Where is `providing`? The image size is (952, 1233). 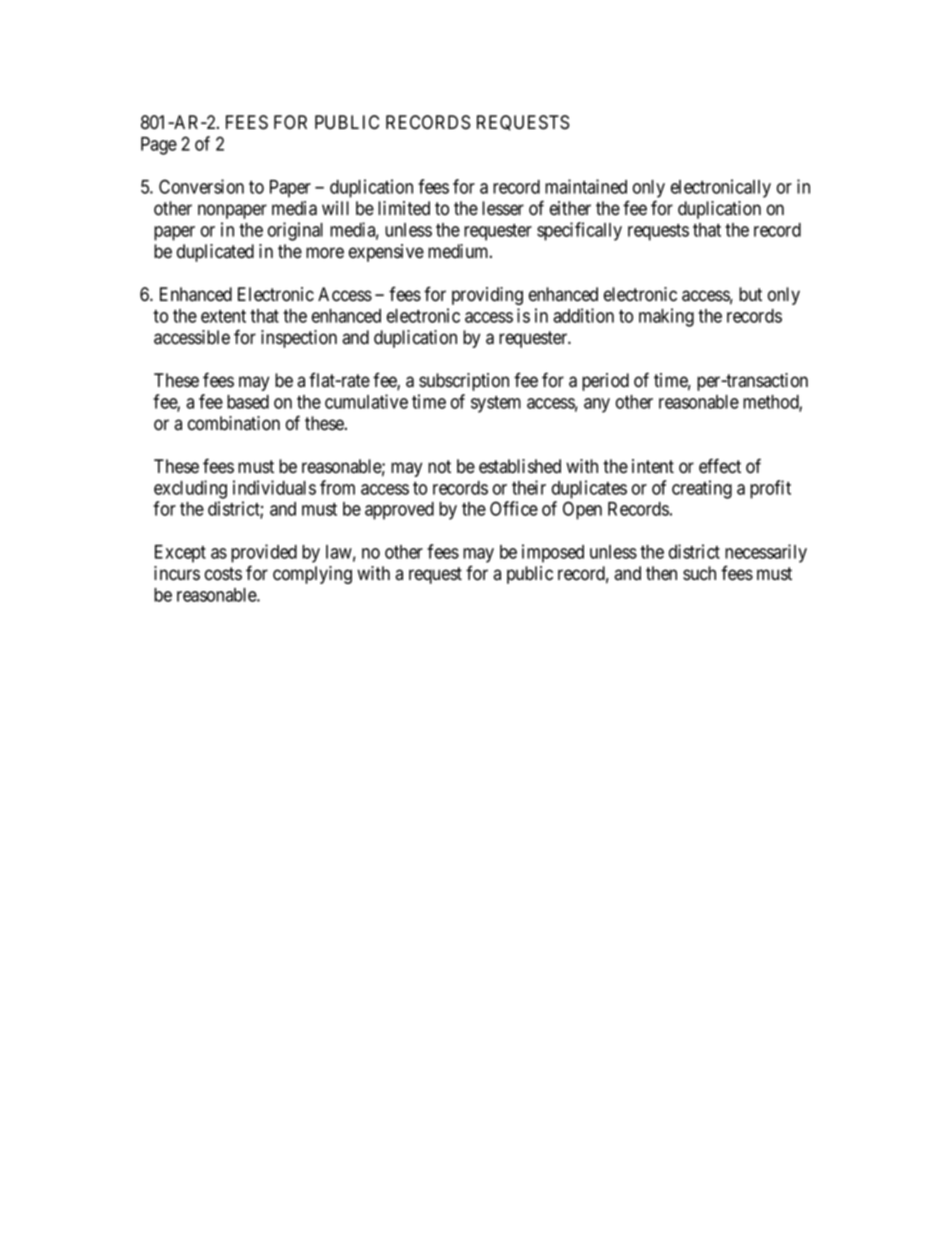 providing is located at coordinates (487, 296).
